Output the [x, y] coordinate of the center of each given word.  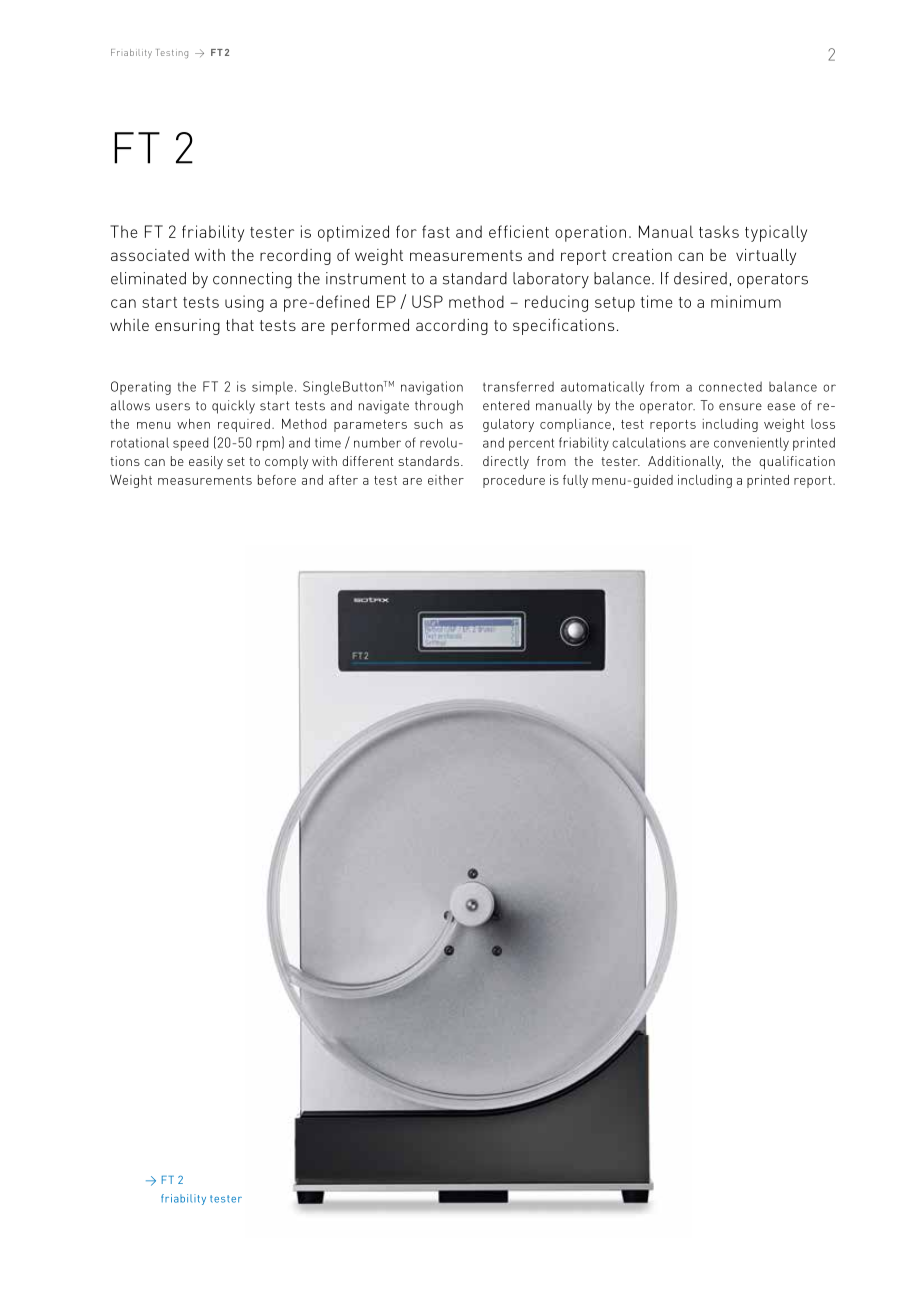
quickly [233, 407]
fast [436, 231]
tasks [719, 231]
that [240, 325]
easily [206, 462]
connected [730, 386]
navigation [432, 388]
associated [150, 255]
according [452, 327]
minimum [746, 301]
